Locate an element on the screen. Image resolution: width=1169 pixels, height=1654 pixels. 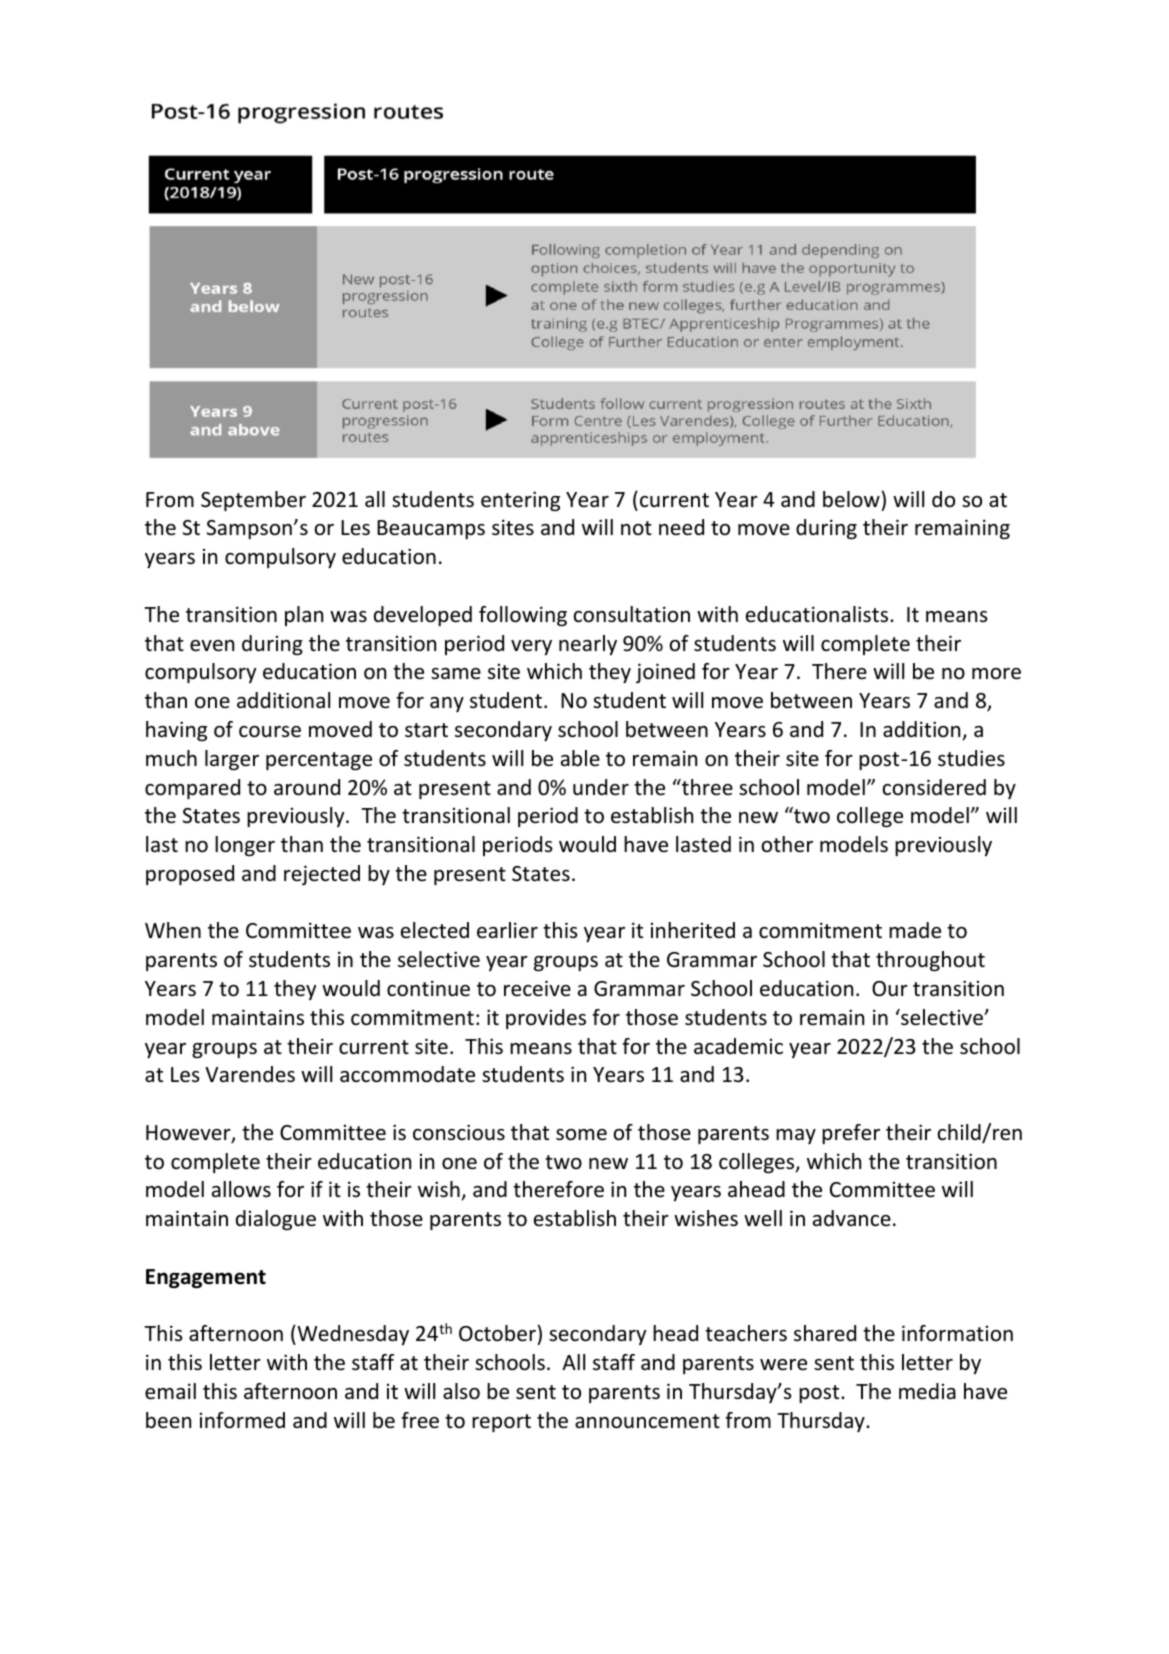
below is located at coordinates (851, 499).
